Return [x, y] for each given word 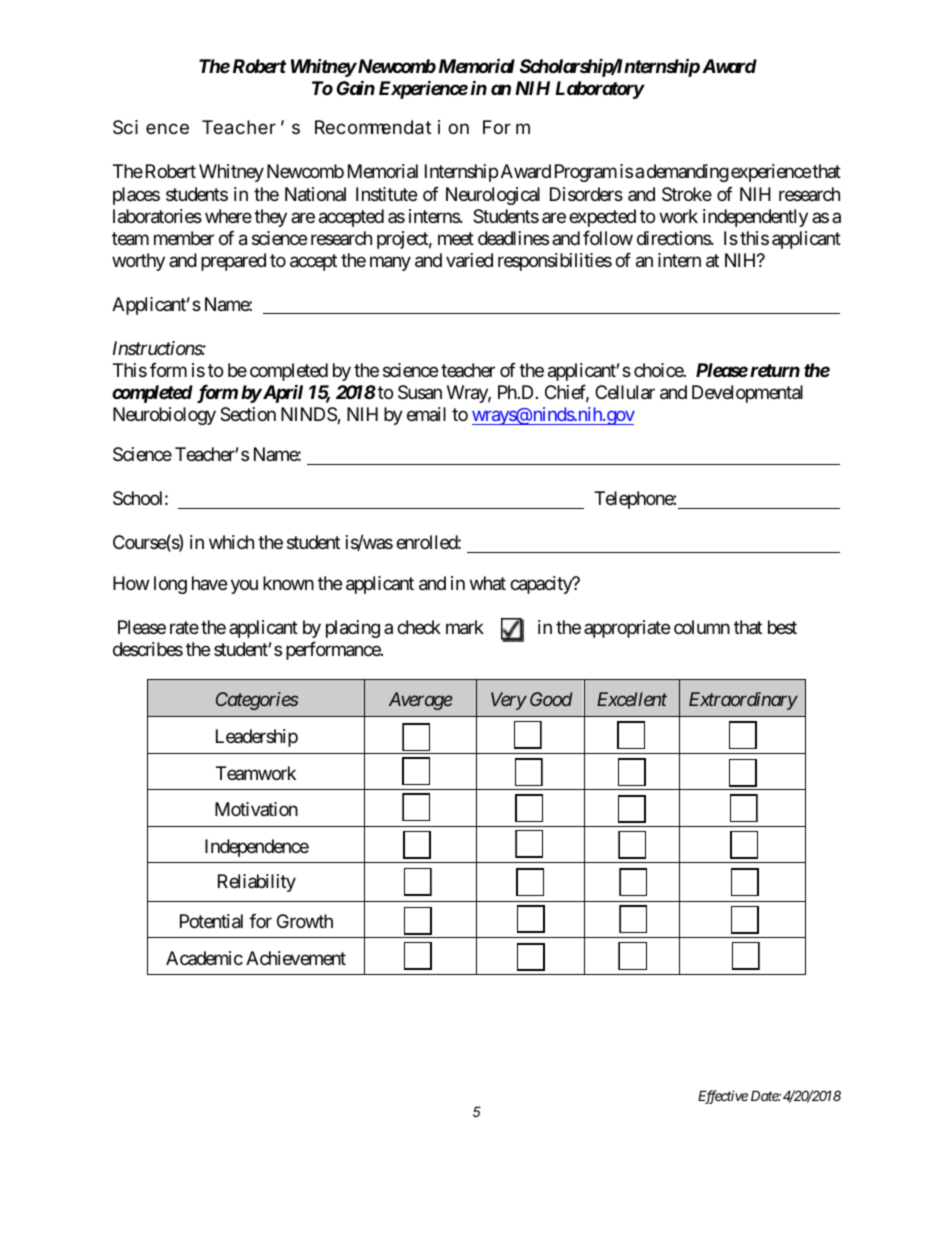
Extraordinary [743, 701]
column [702, 627]
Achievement [296, 958]
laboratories [157, 216]
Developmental [747, 394]
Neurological [493, 196]
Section [248, 414]
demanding [688, 173]
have [209, 583]
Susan [420, 392]
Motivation [256, 809]
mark [465, 627]
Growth [305, 921]
